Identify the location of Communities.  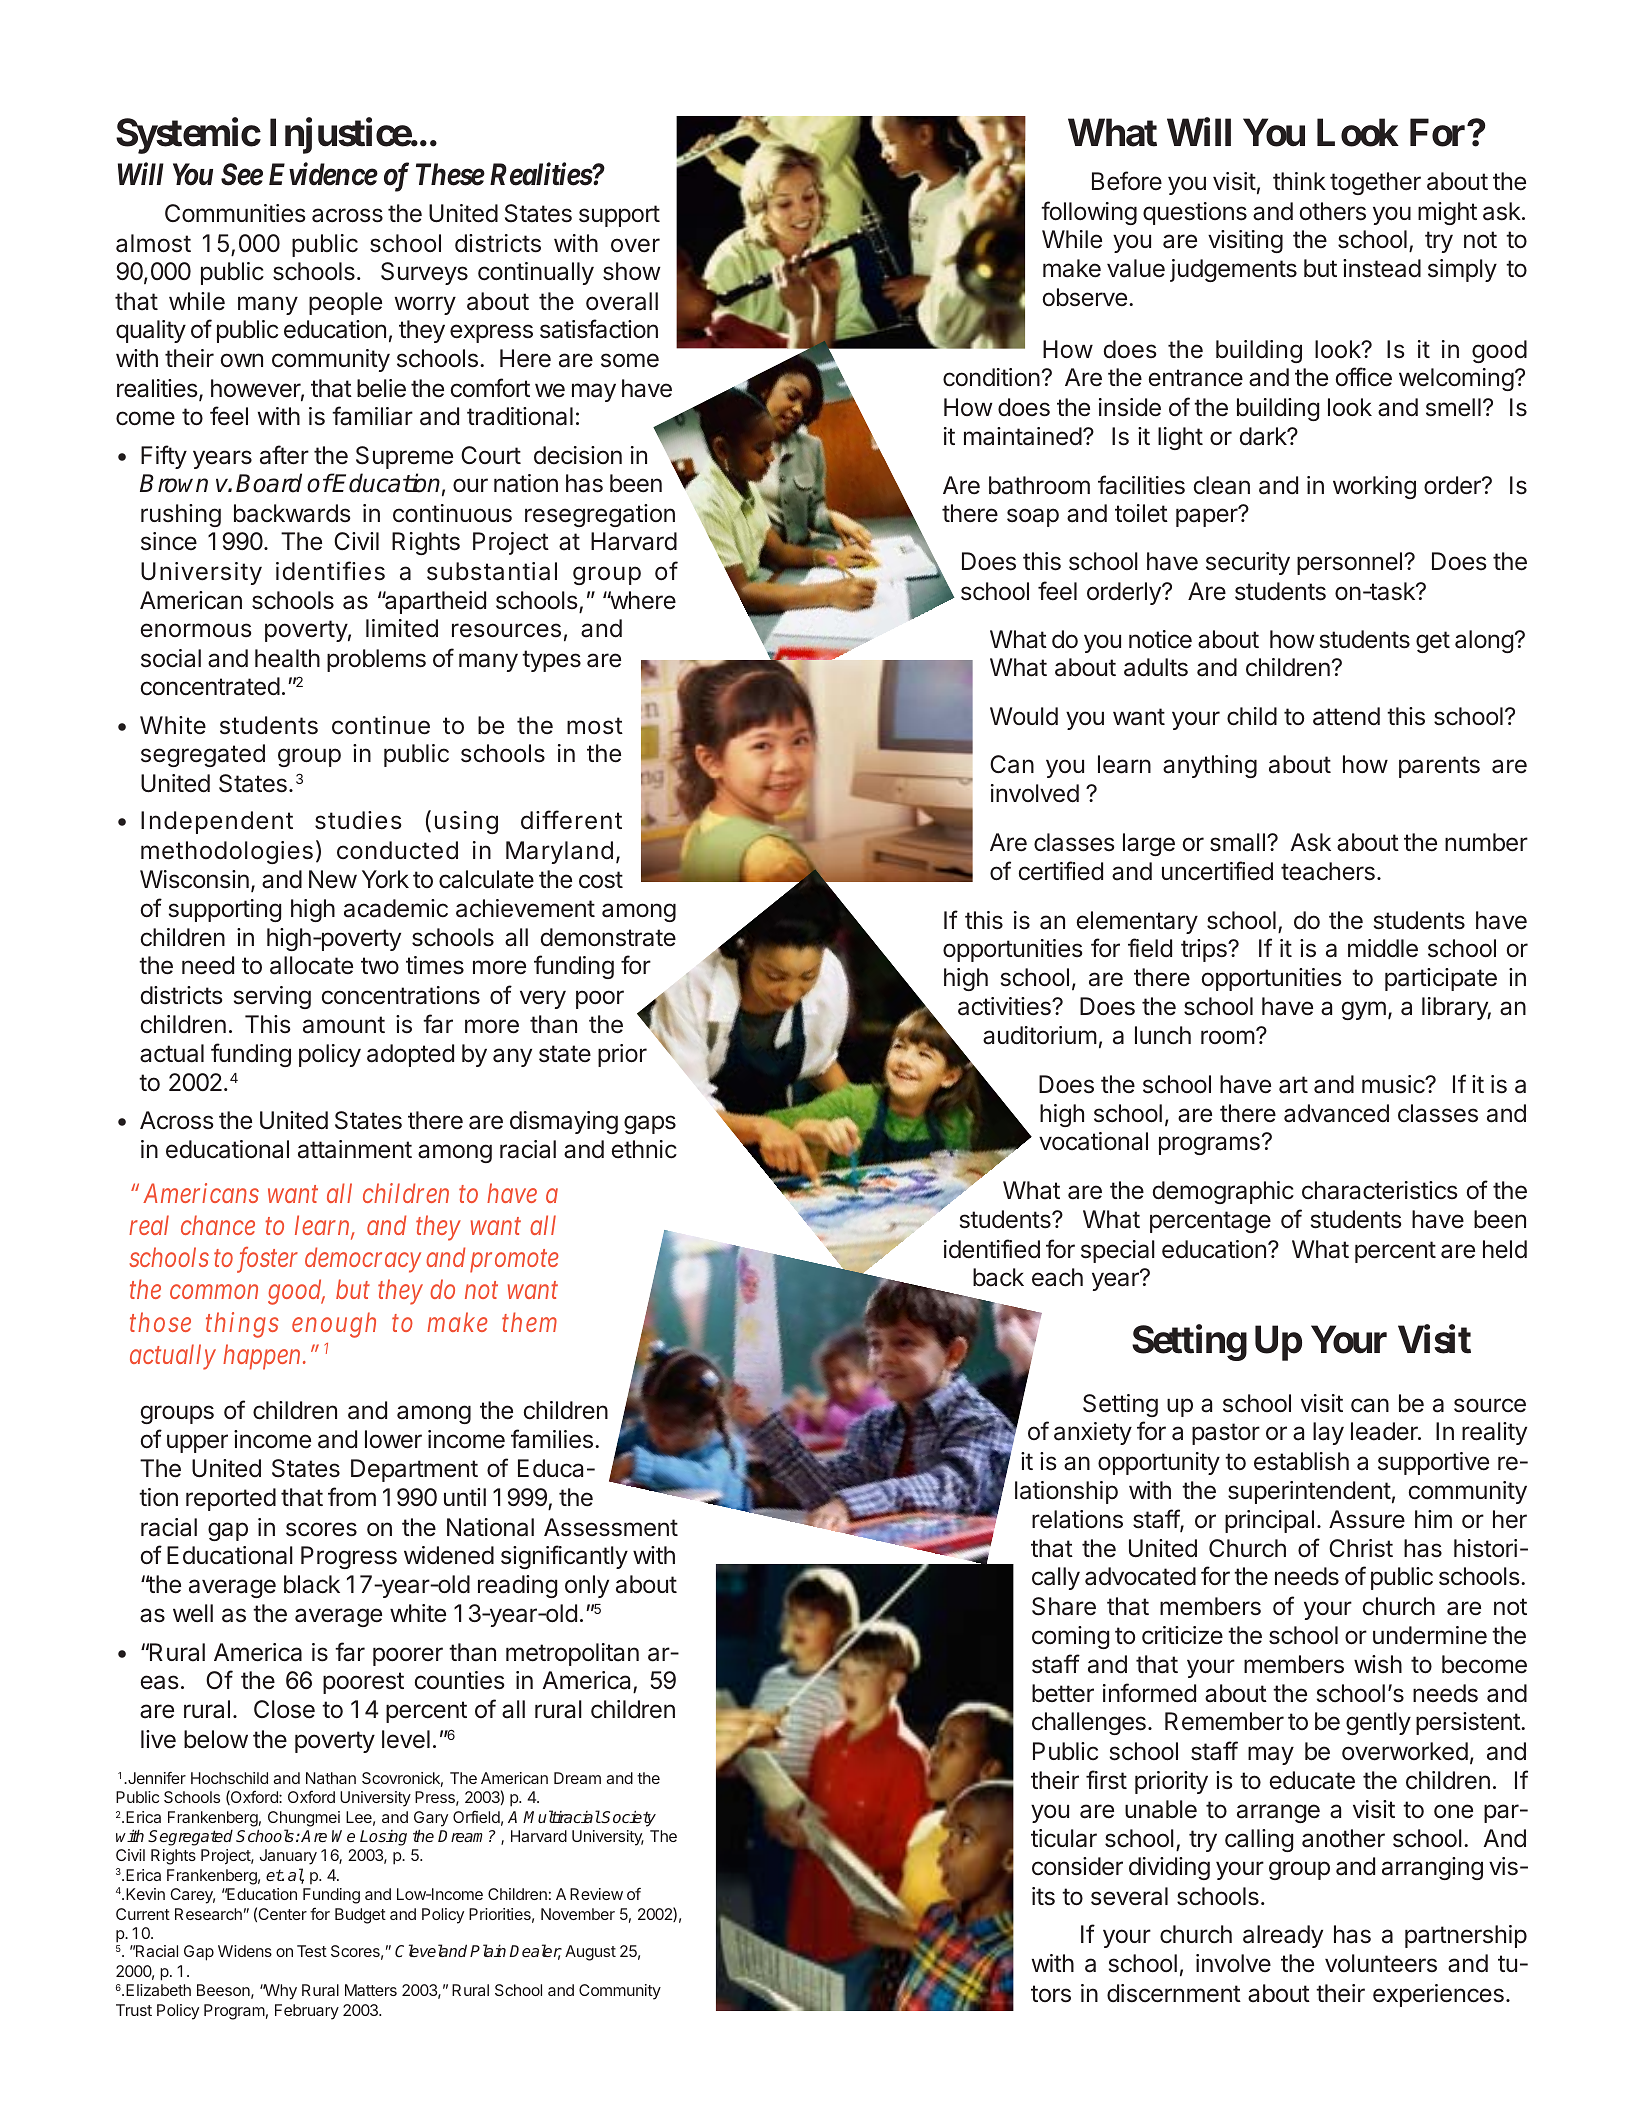
(235, 213).
